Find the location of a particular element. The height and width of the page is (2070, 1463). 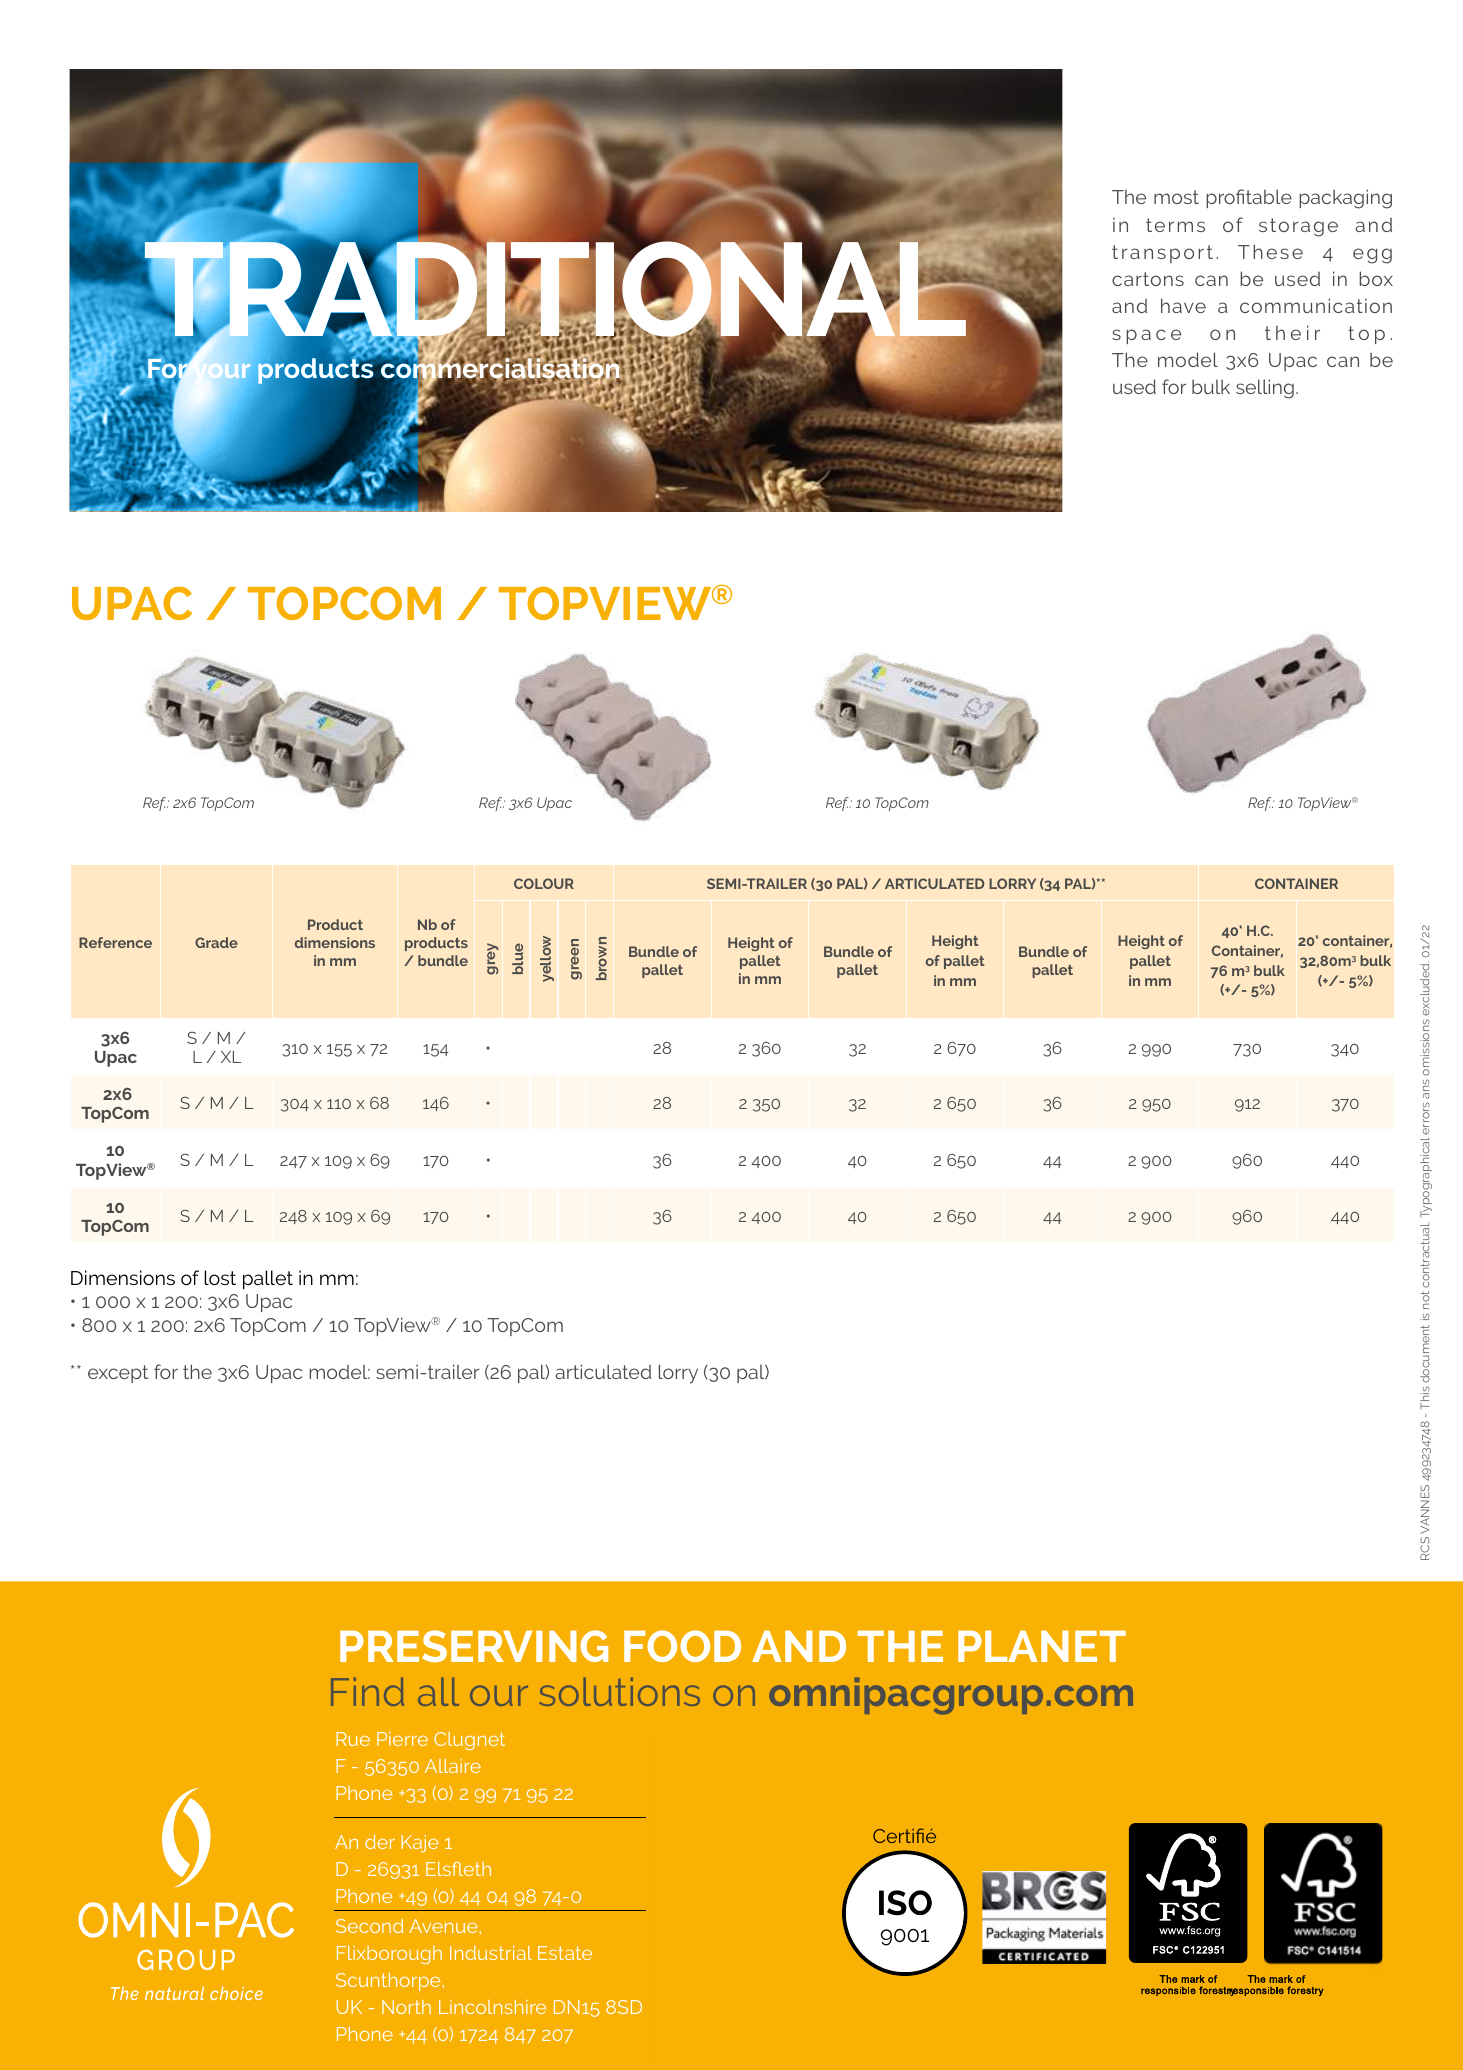

COLOUR is located at coordinates (544, 883).
